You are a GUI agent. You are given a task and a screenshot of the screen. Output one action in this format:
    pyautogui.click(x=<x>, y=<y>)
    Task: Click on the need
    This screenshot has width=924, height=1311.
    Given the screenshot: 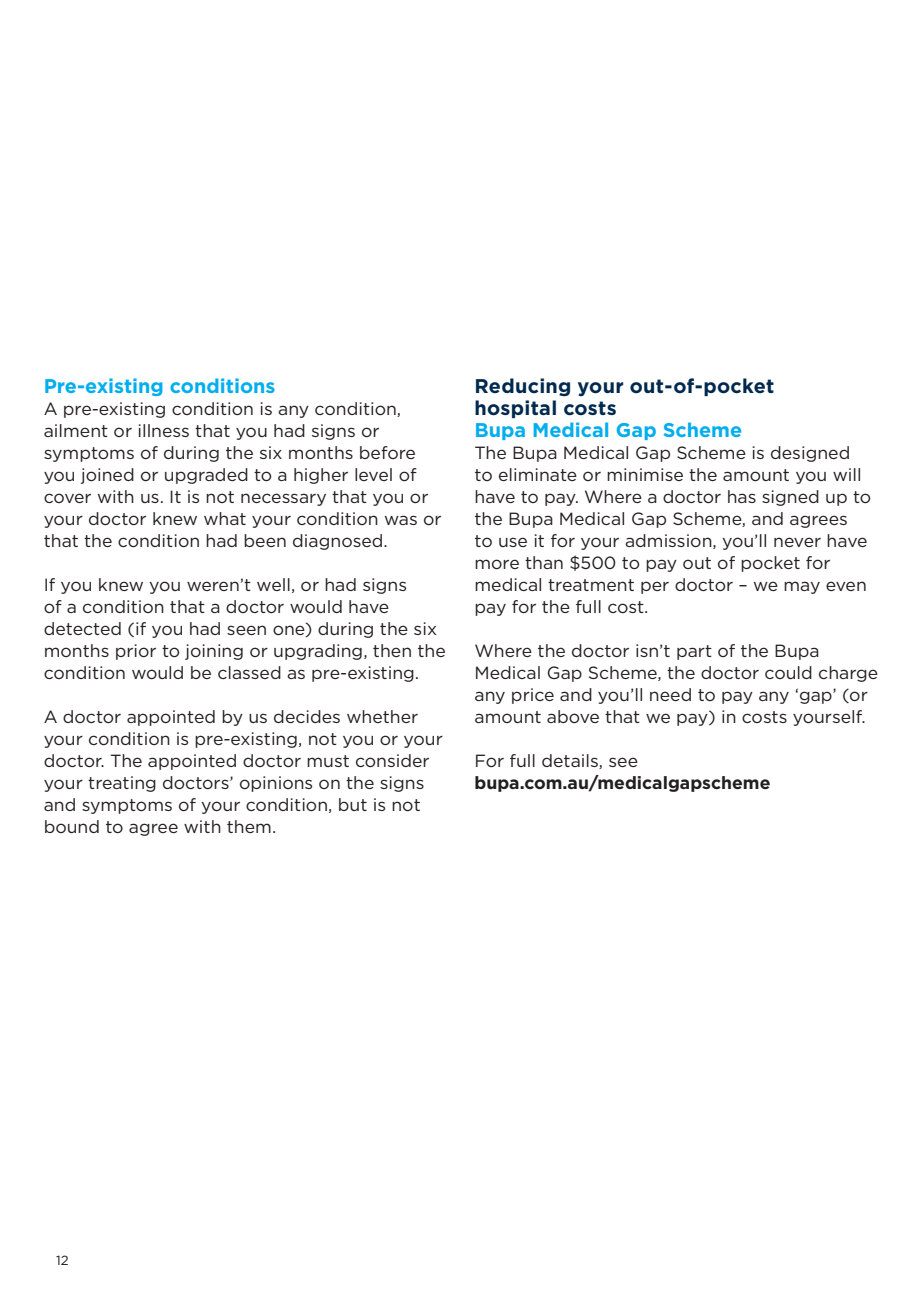 What is the action you would take?
    pyautogui.click(x=670, y=694)
